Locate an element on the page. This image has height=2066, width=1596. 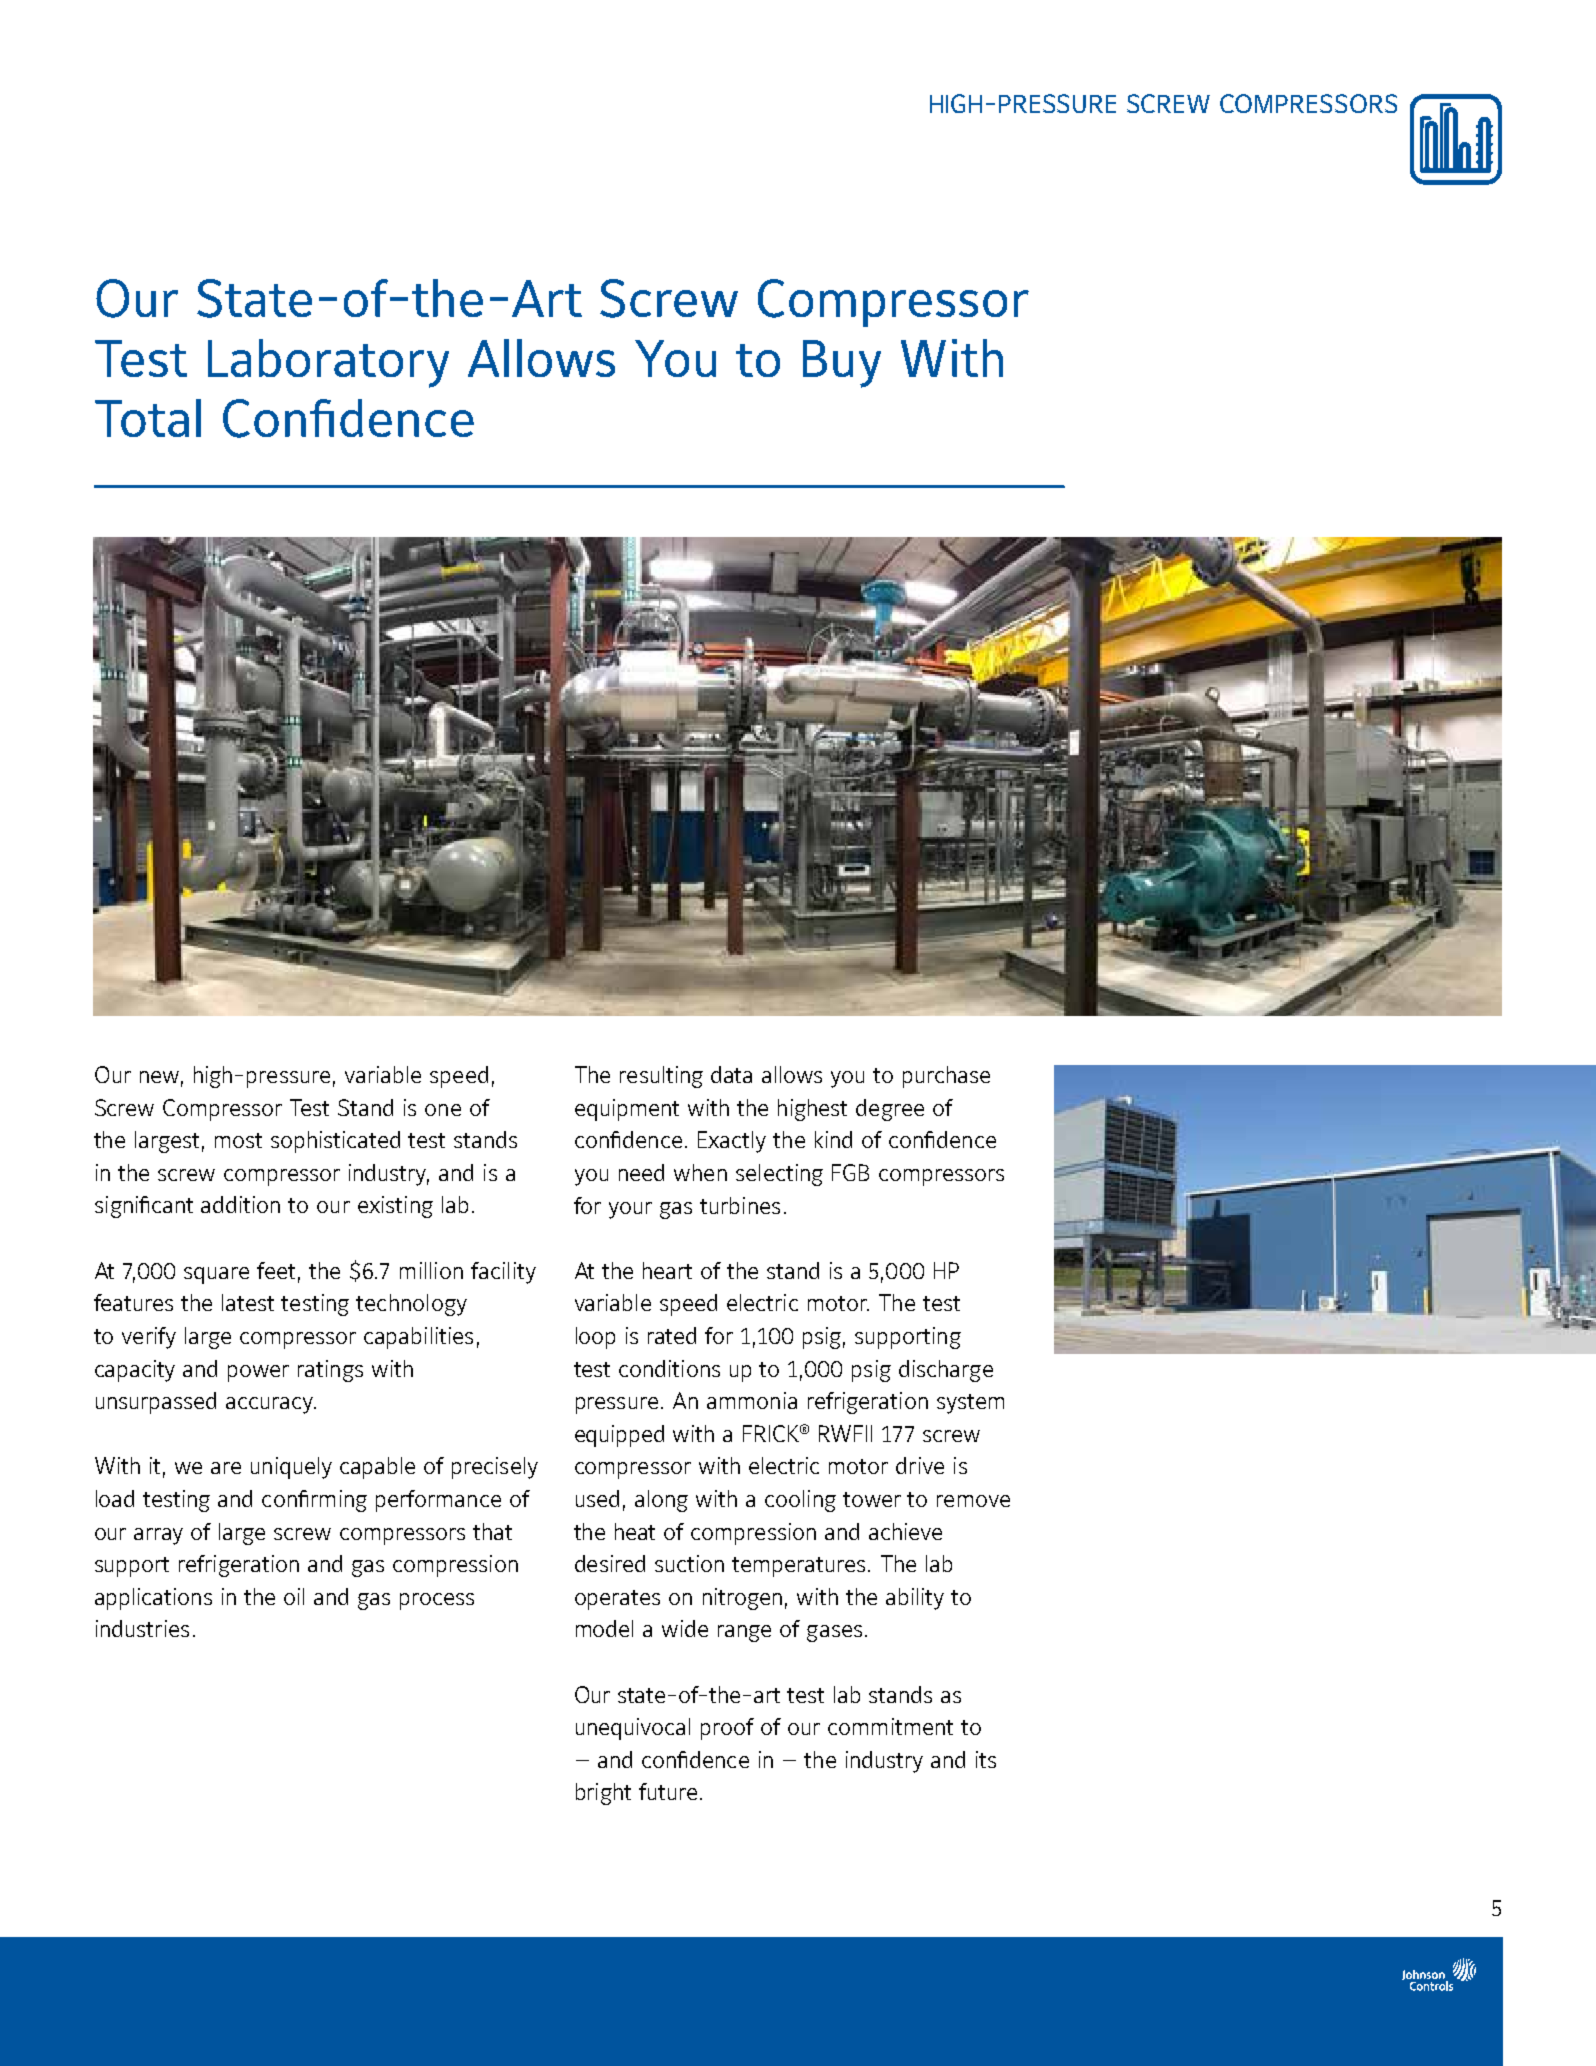
Total is located at coordinates (148, 418).
